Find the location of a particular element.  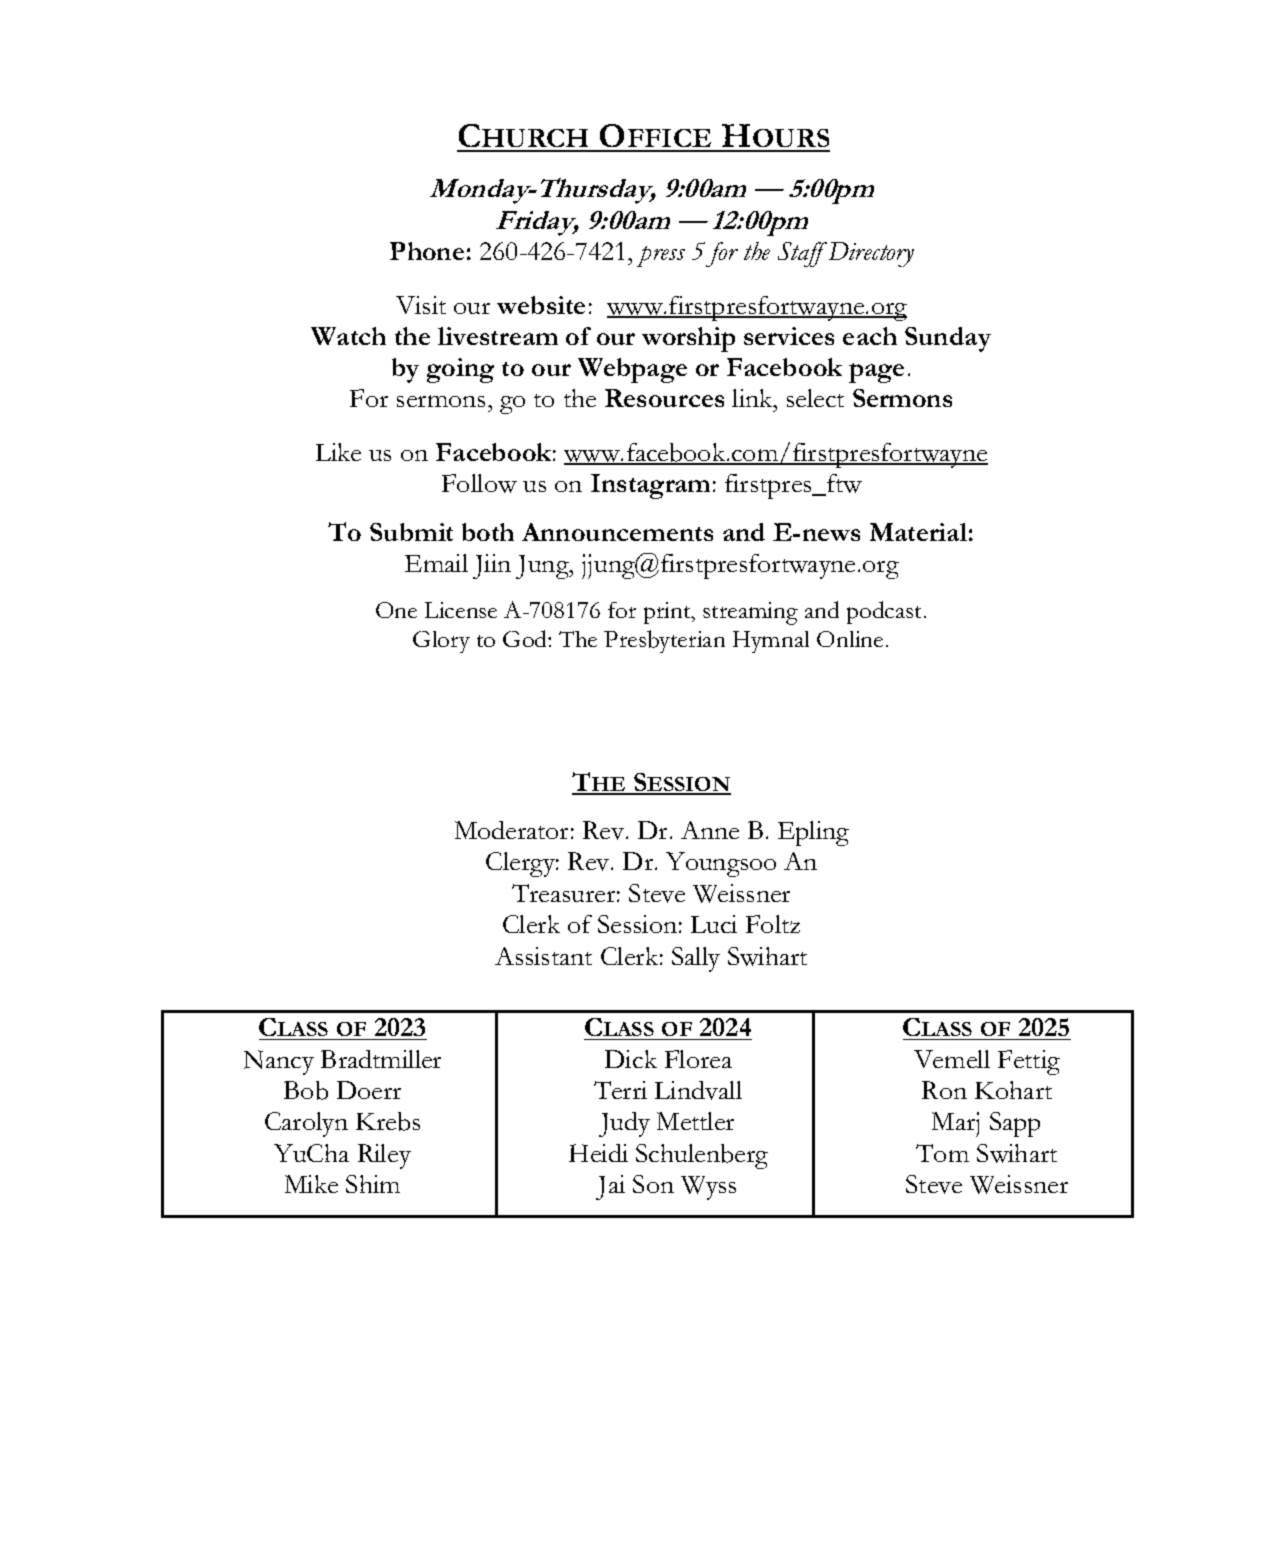

Presbyterian is located at coordinates (664, 641).
